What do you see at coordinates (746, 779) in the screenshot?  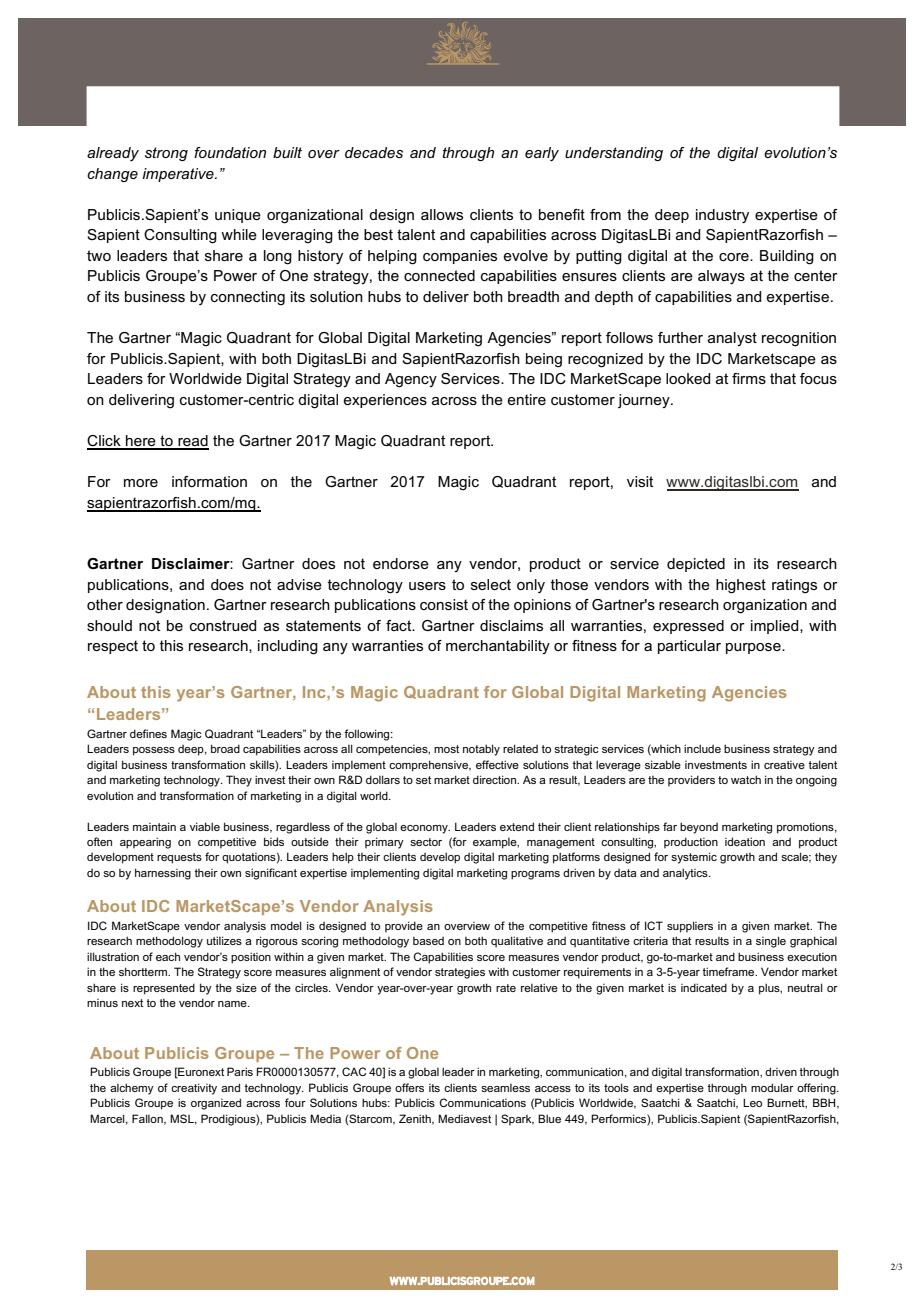 I see `watch` at bounding box center [746, 779].
